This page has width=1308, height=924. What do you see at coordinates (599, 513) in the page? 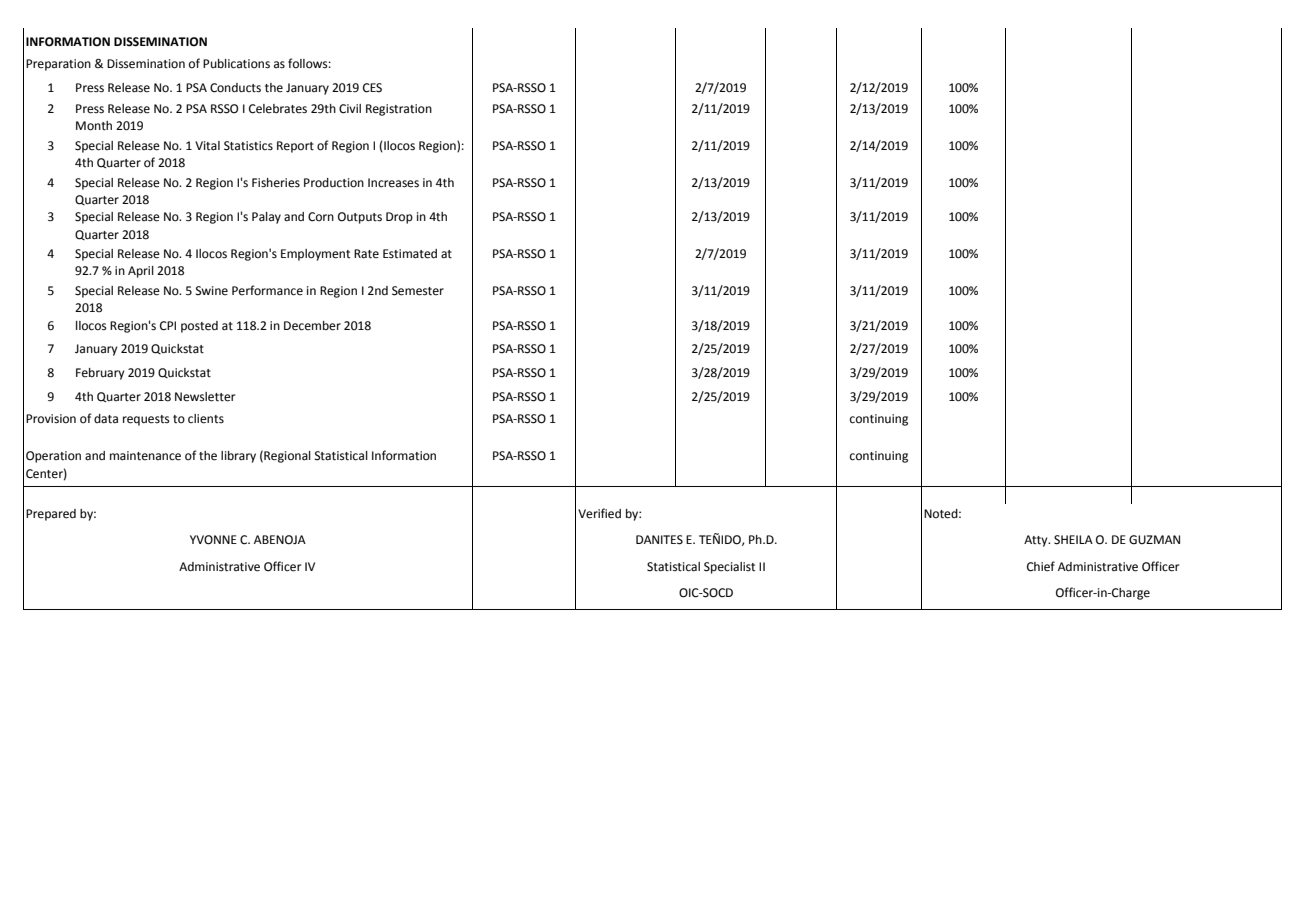
I see `Verified` at bounding box center [599, 513].
